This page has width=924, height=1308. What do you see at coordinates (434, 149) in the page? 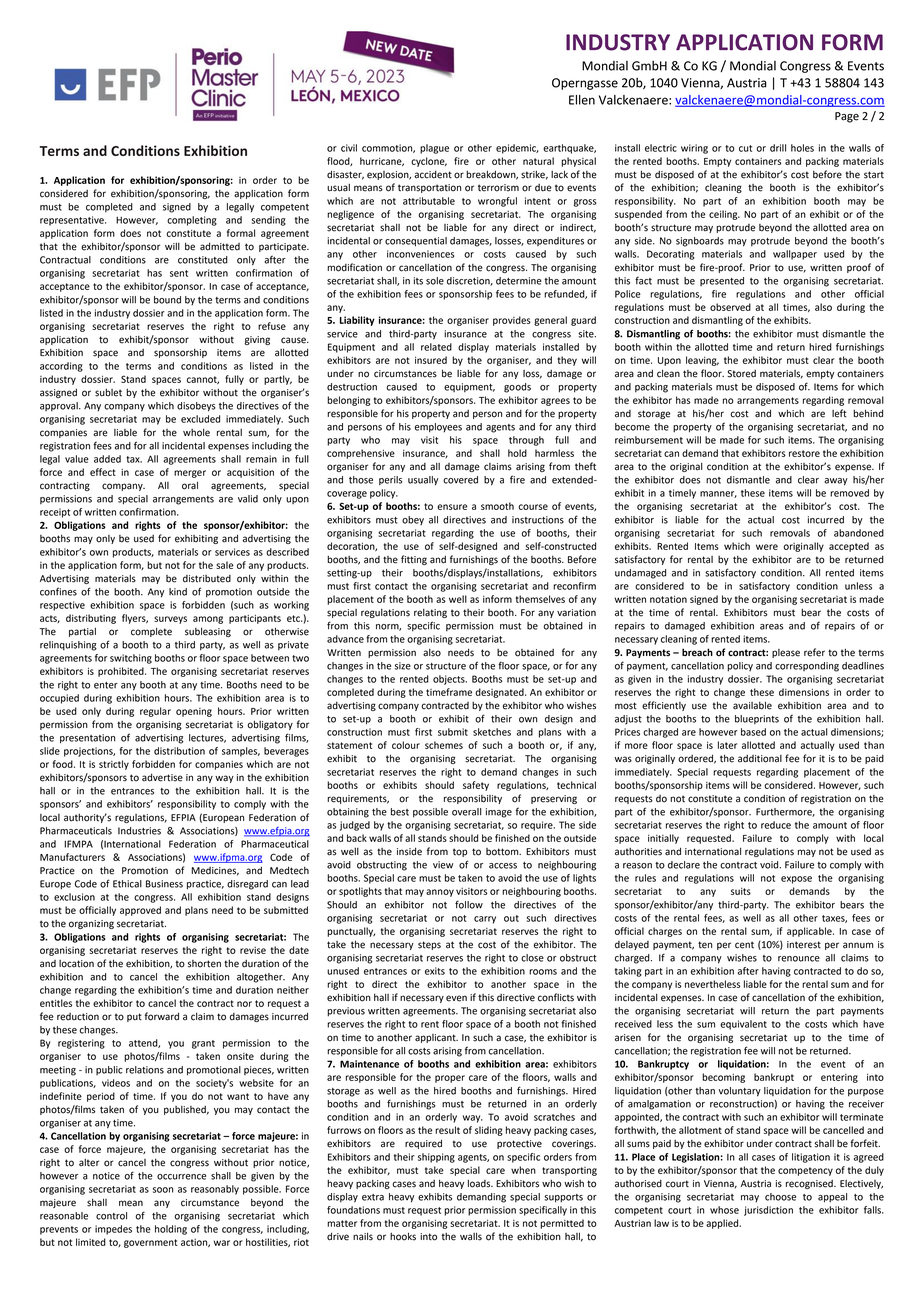
I see `plague` at bounding box center [434, 149].
